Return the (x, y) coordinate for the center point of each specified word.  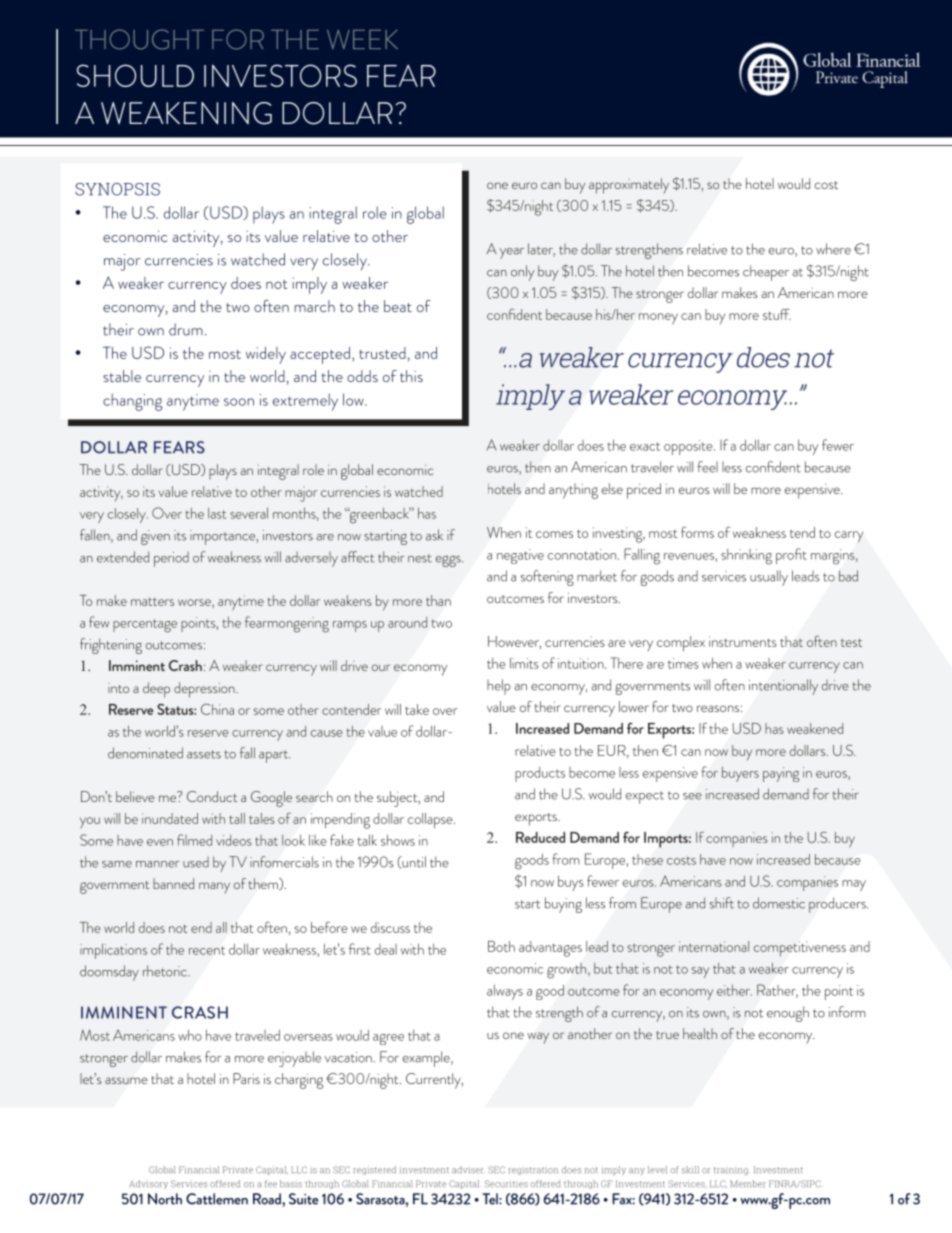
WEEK (362, 39)
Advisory (148, 1184)
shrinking (746, 557)
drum (186, 329)
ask (434, 535)
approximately (629, 186)
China (217, 709)
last (217, 513)
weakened (815, 728)
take (417, 709)
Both (501, 946)
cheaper (766, 273)
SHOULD (135, 75)
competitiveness (799, 949)
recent (207, 950)
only (523, 273)
